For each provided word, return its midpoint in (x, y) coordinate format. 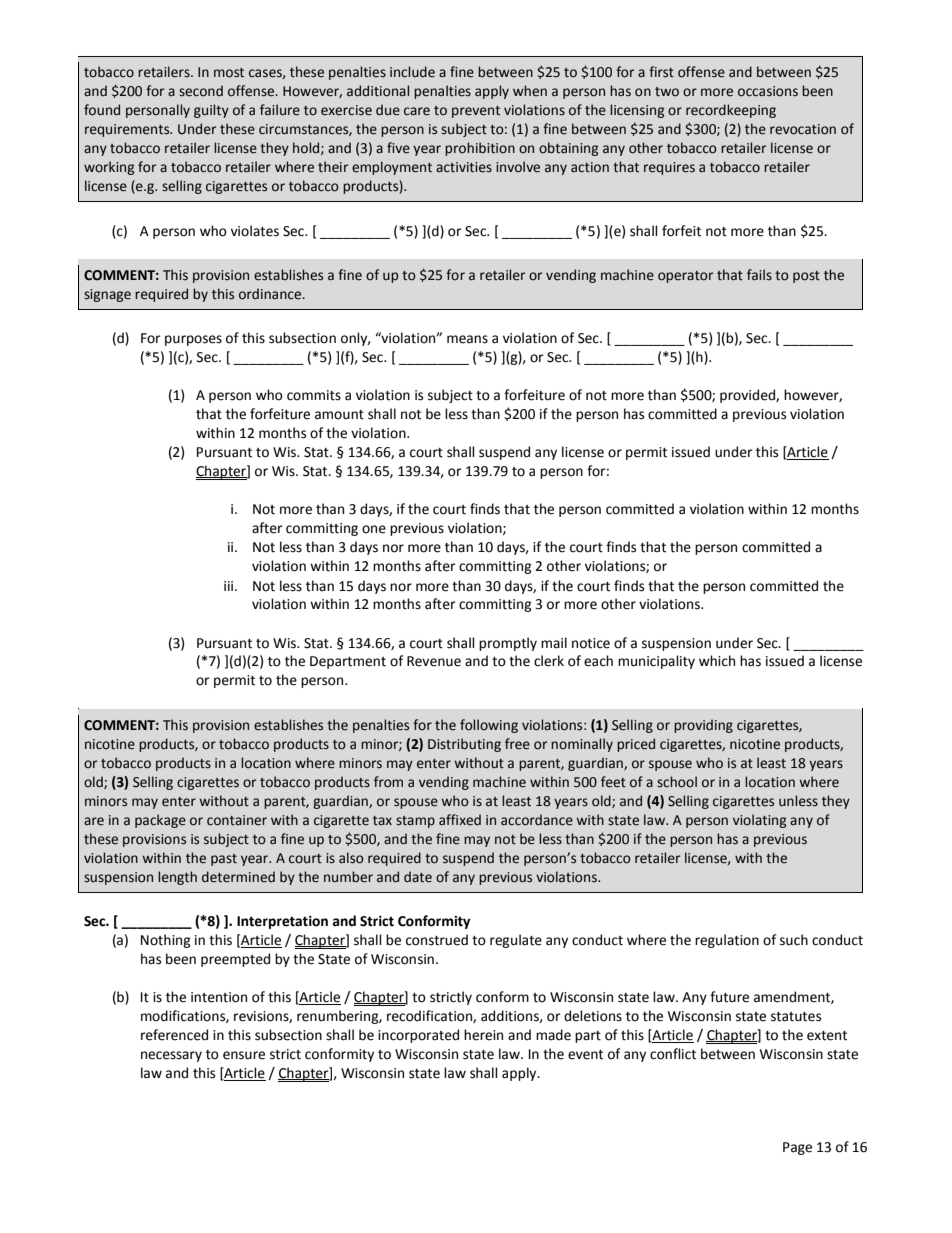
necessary (171, 1056)
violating (759, 821)
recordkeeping (731, 111)
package (160, 821)
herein (483, 1035)
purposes (193, 340)
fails (759, 275)
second (201, 91)
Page (797, 1148)
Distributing (464, 745)
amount (339, 415)
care (417, 111)
